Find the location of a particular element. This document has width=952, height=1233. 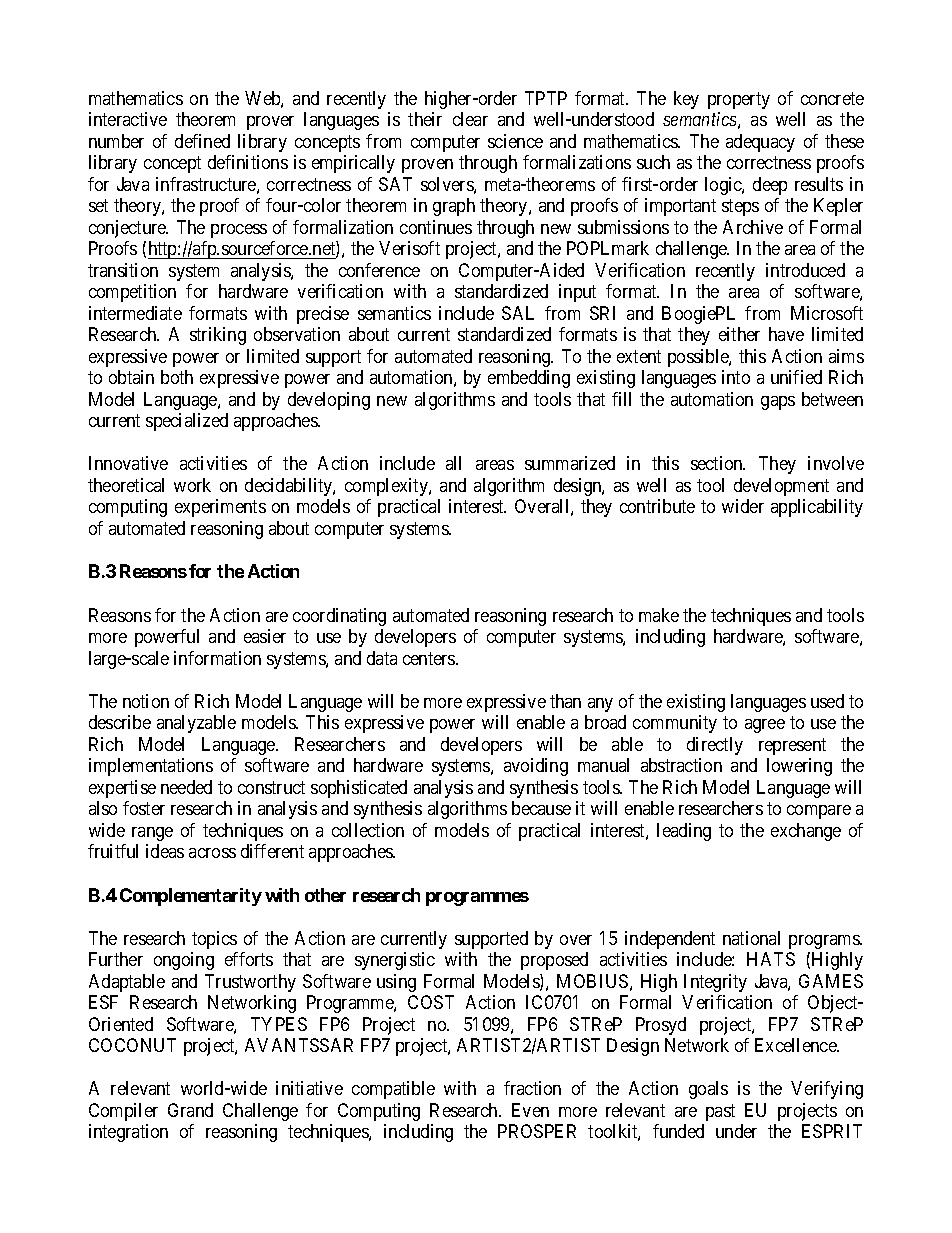

striking is located at coordinates (218, 336).
